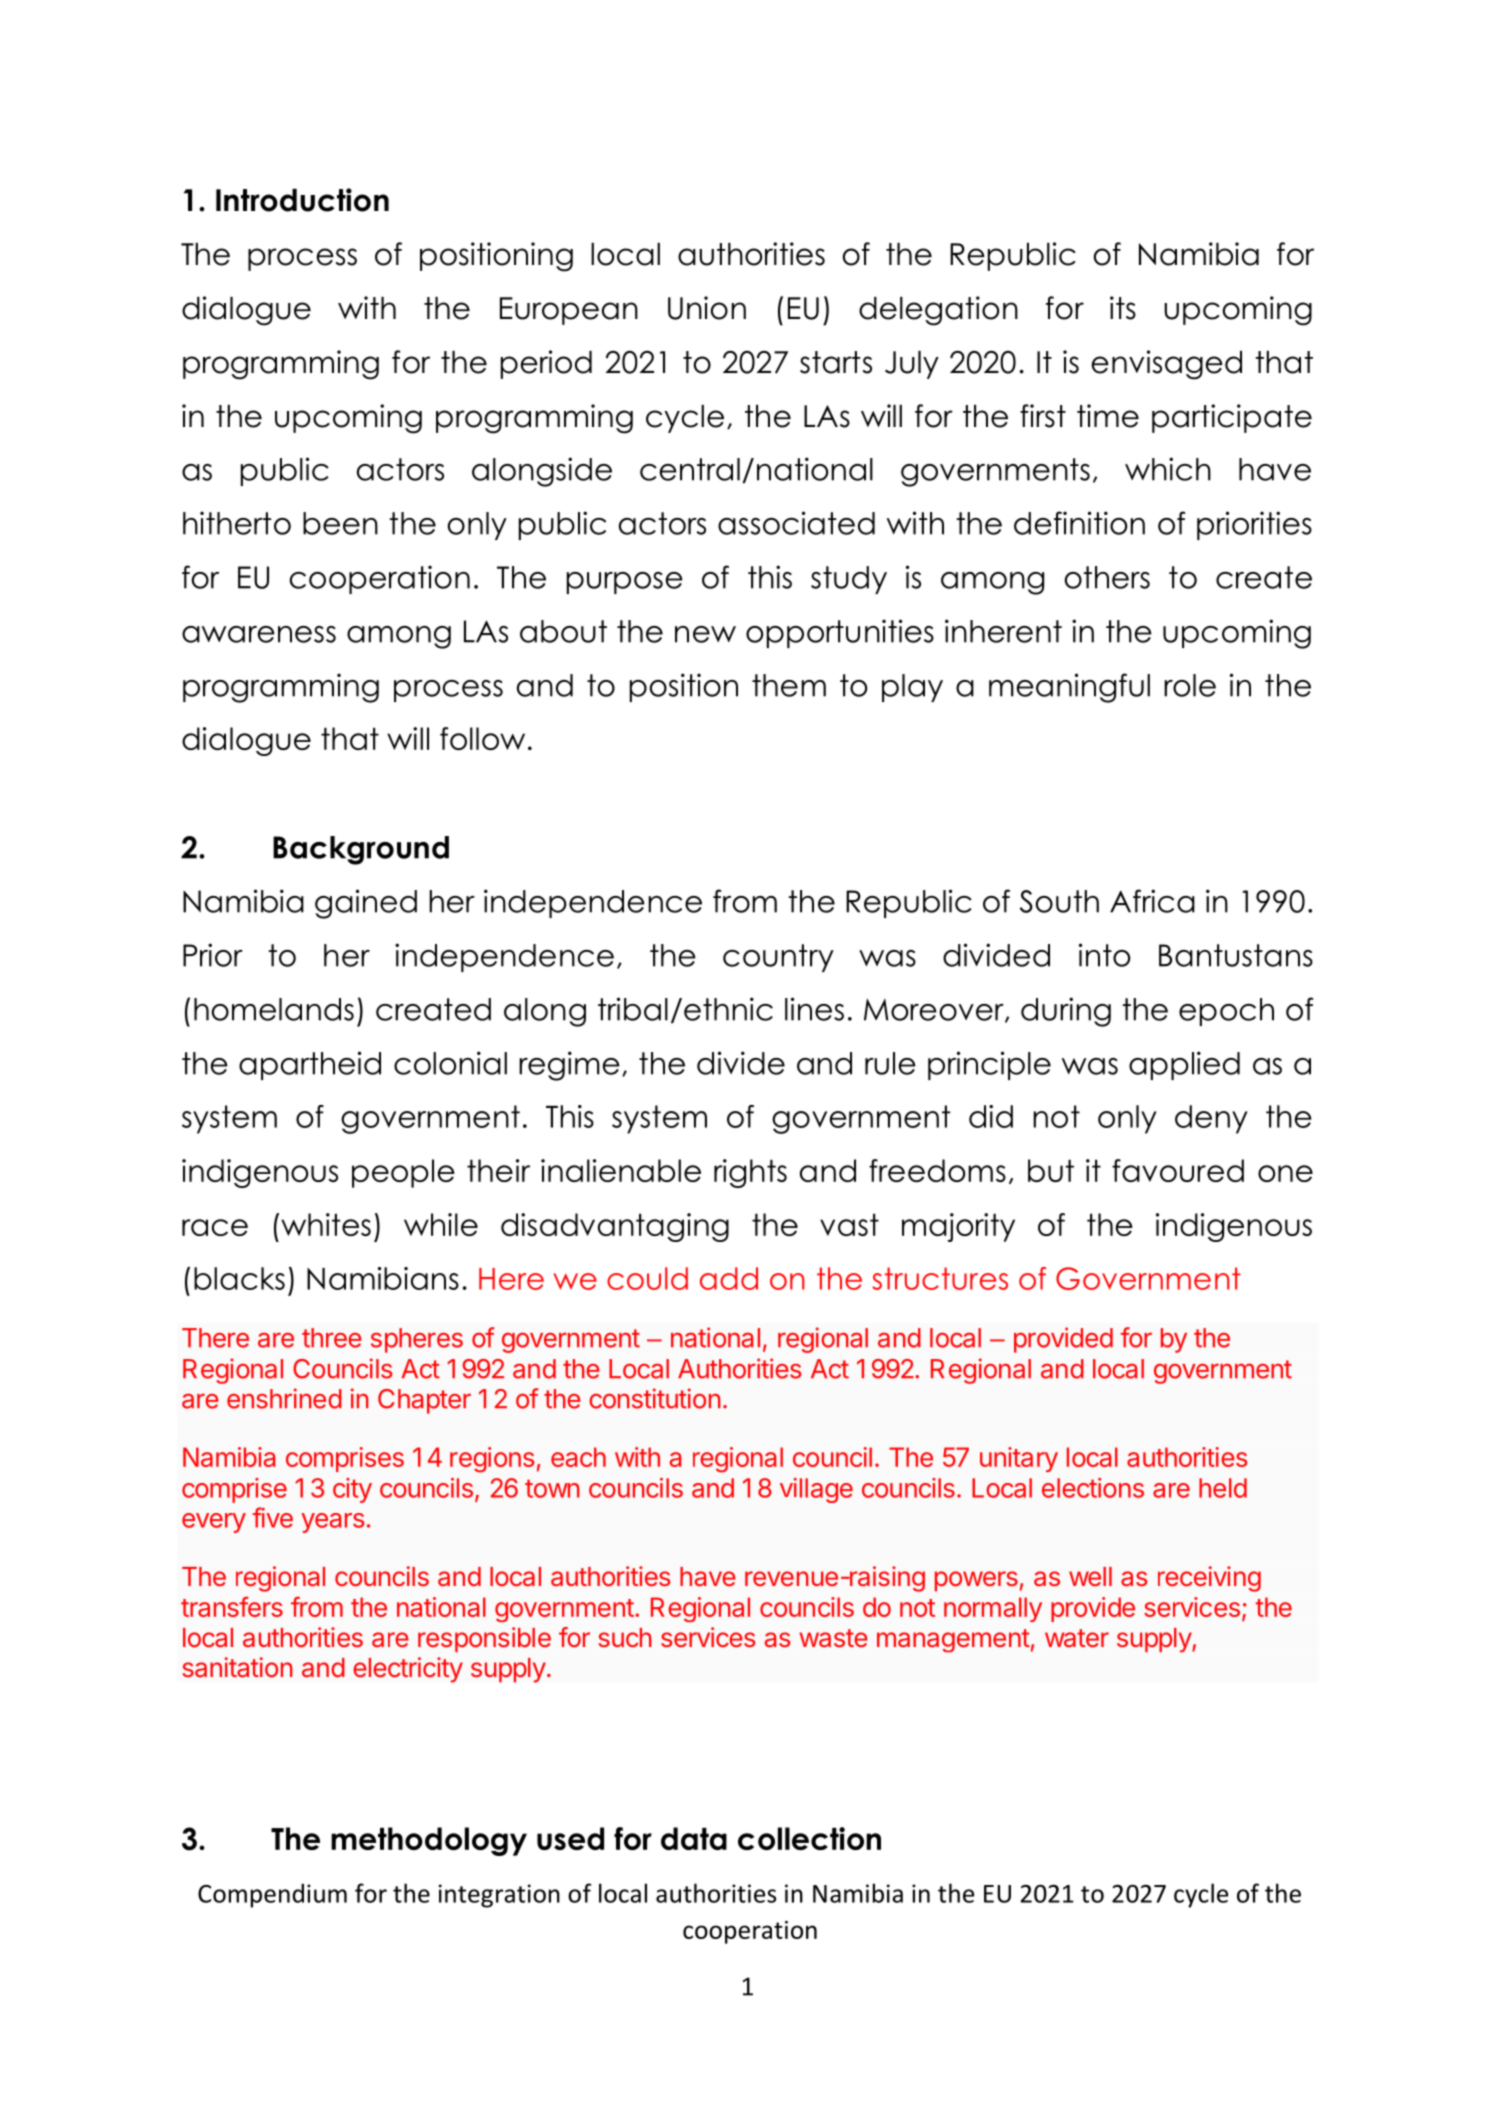 The image size is (1495, 2114). I want to click on new, so click(705, 634).
